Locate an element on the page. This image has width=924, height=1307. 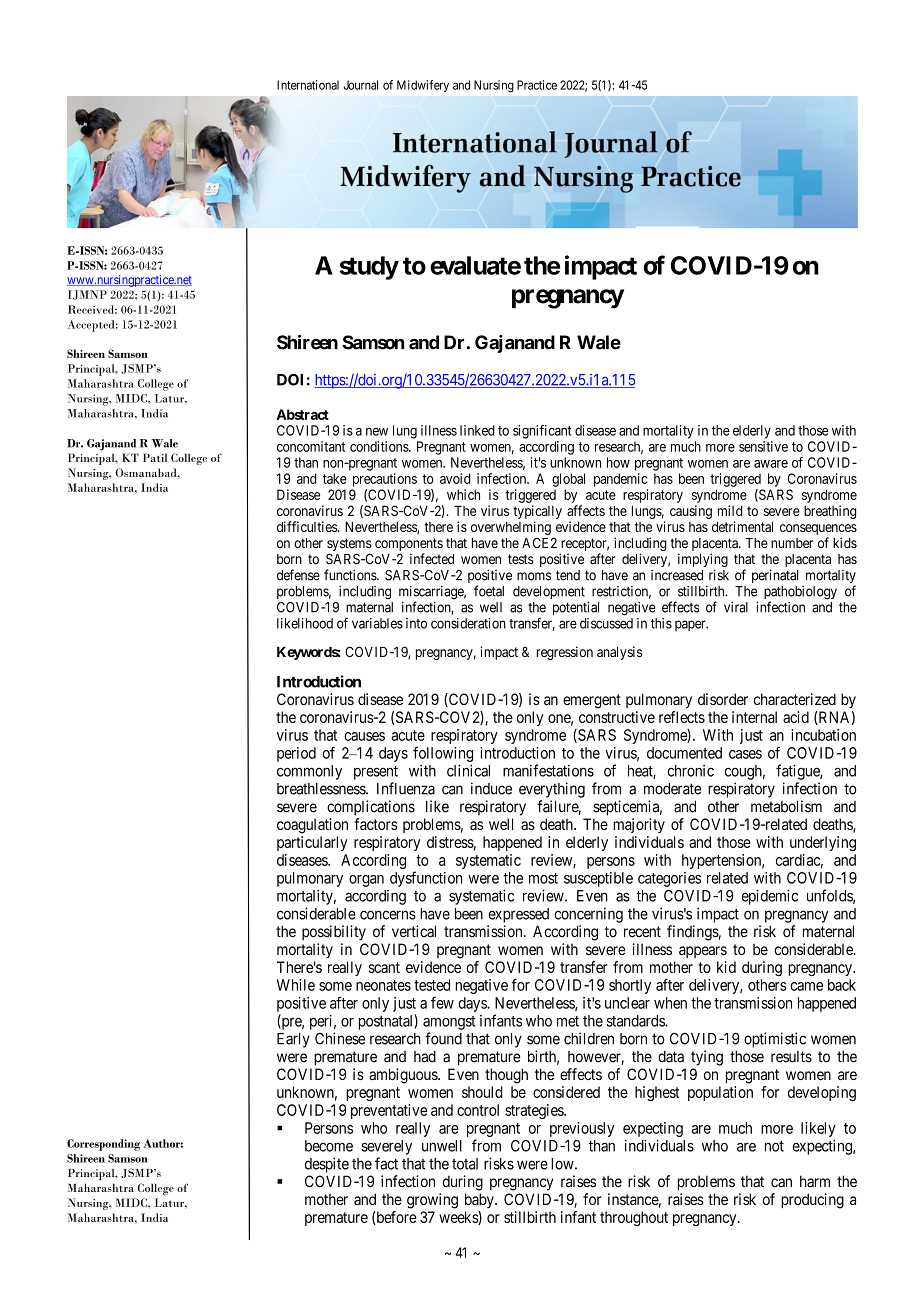
linked is located at coordinates (477, 430).
